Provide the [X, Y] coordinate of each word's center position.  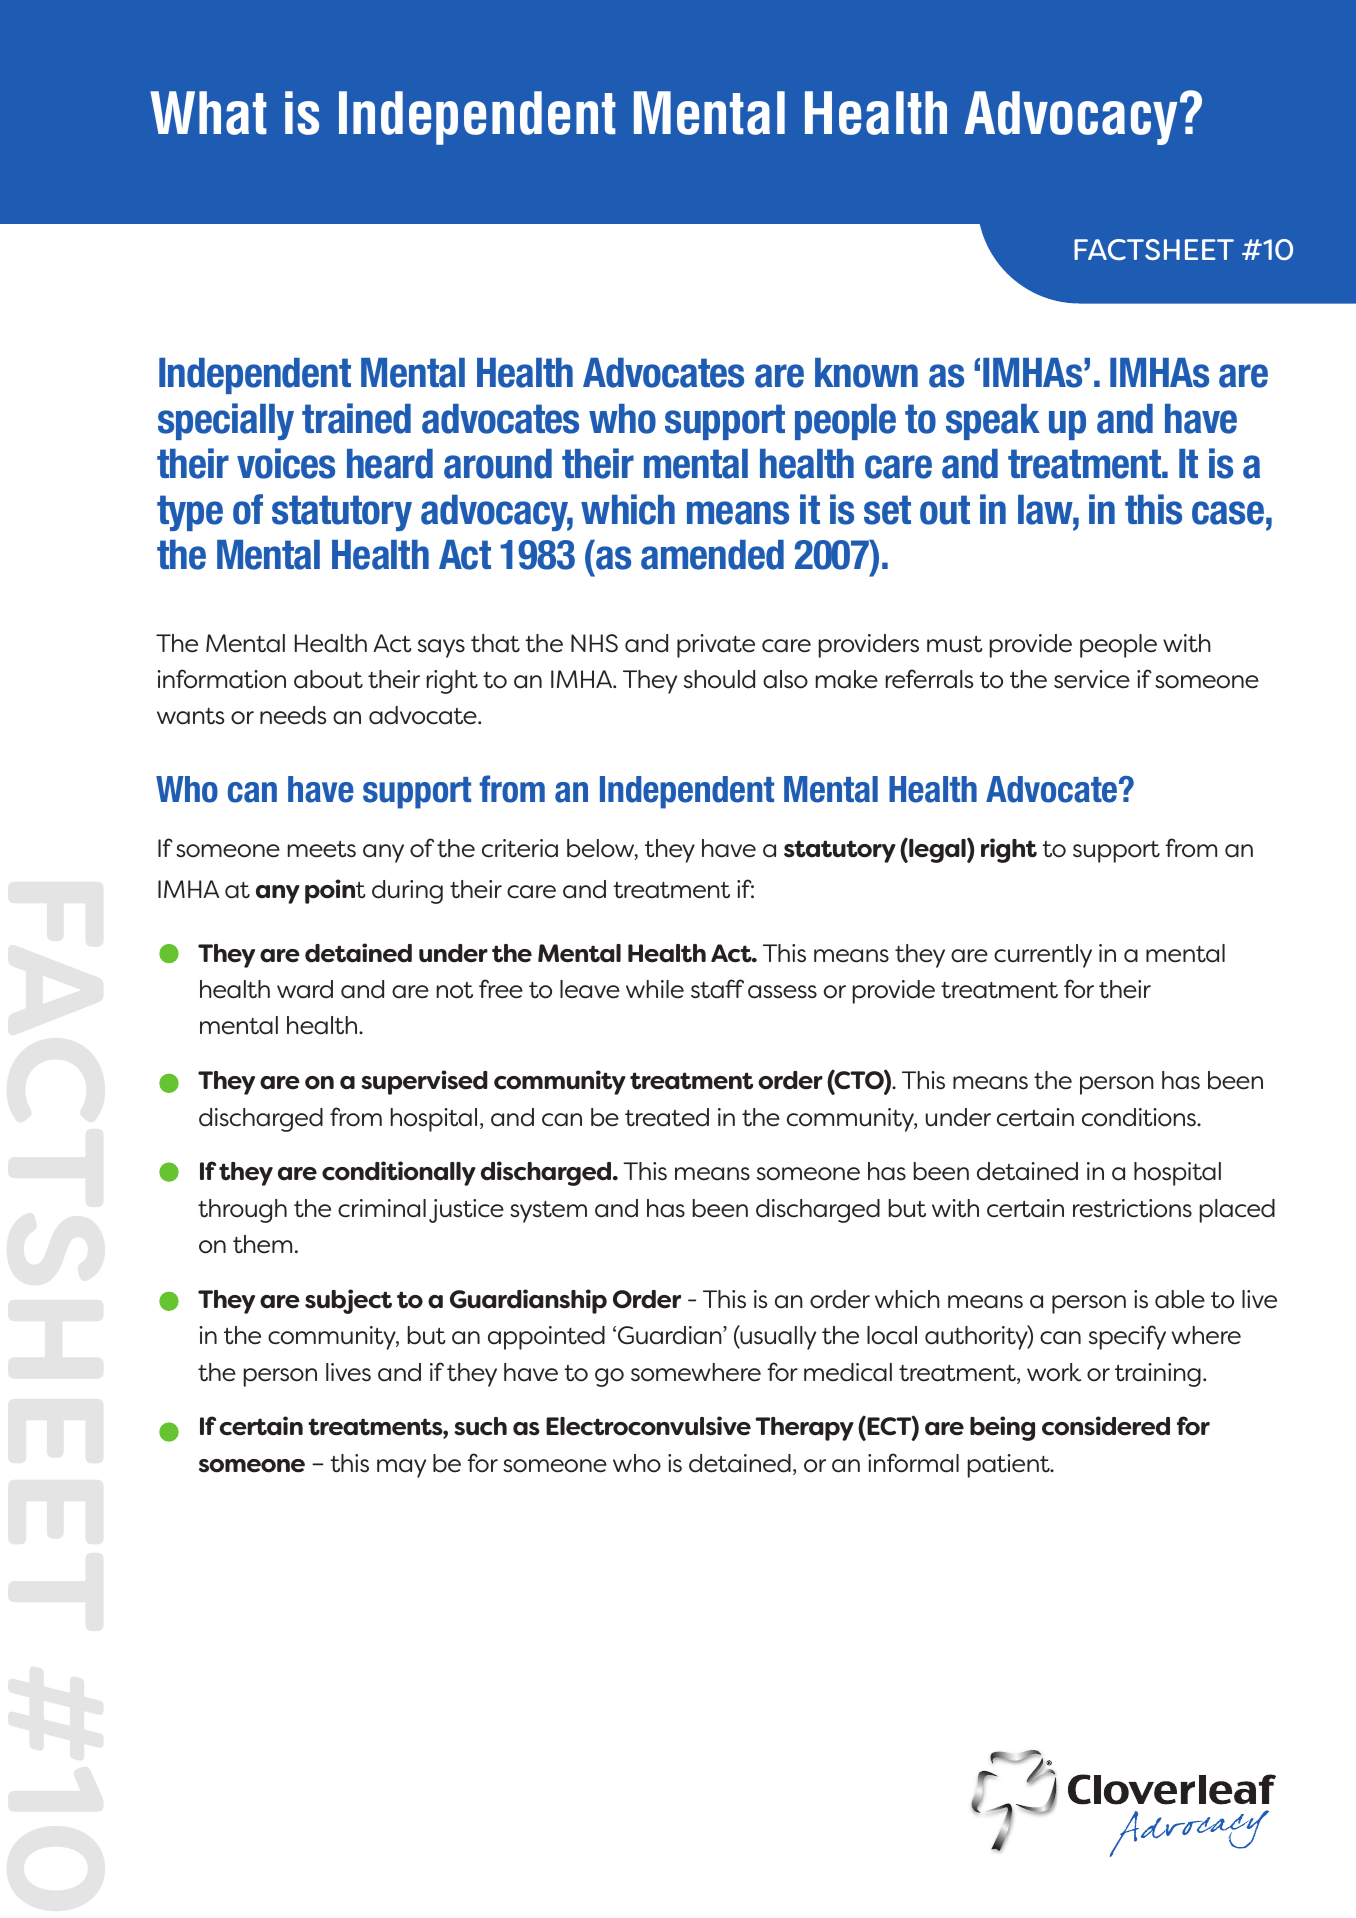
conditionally [399, 1173]
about [328, 679]
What [208, 113]
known [866, 373]
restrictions [1132, 1208]
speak [993, 422]
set [887, 510]
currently [1043, 956]
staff [717, 989]
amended [712, 555]
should [719, 679]
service [1092, 679]
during [407, 892]
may [401, 1468]
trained [356, 418]
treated [667, 1117]
